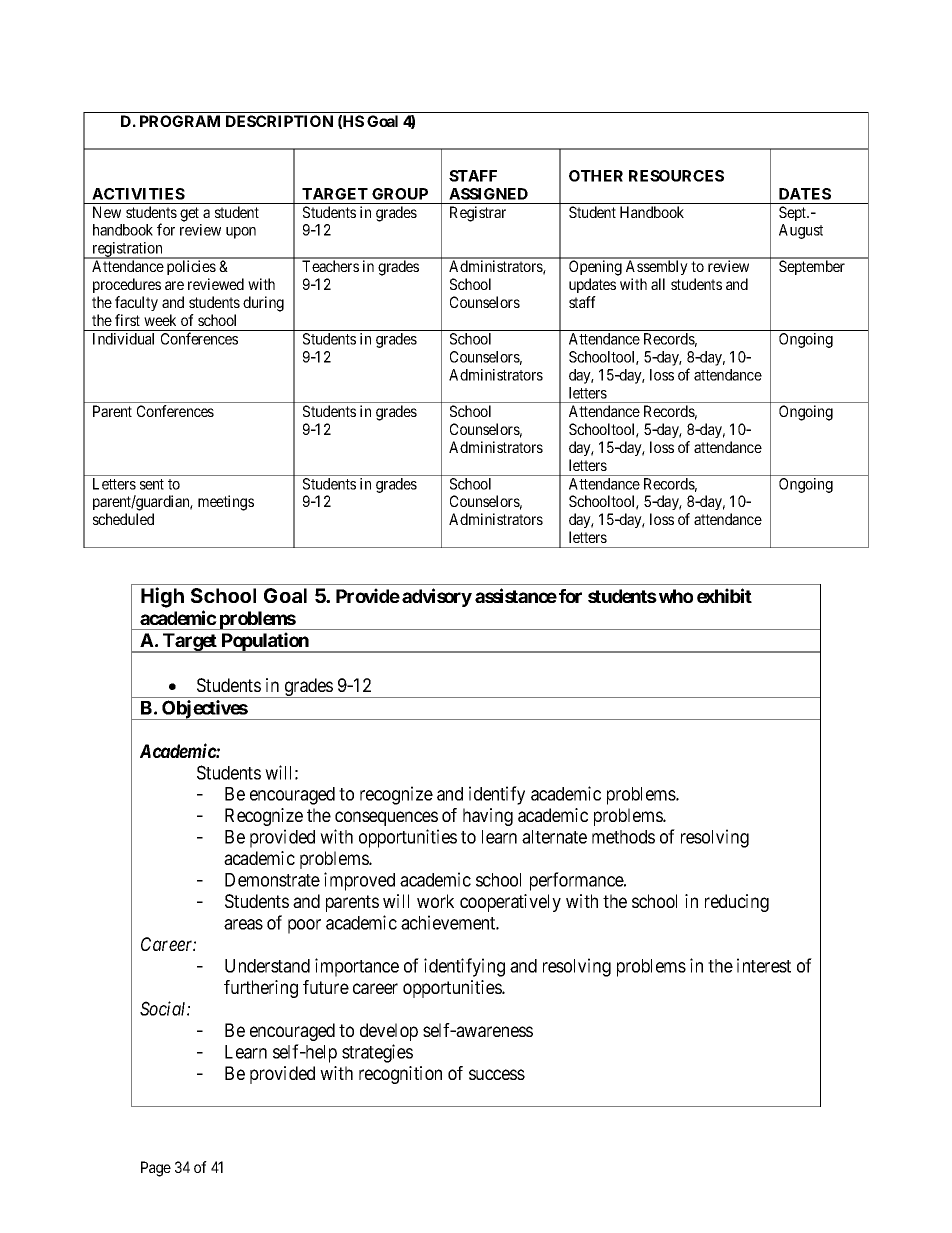  I want to click on all, so click(658, 284).
